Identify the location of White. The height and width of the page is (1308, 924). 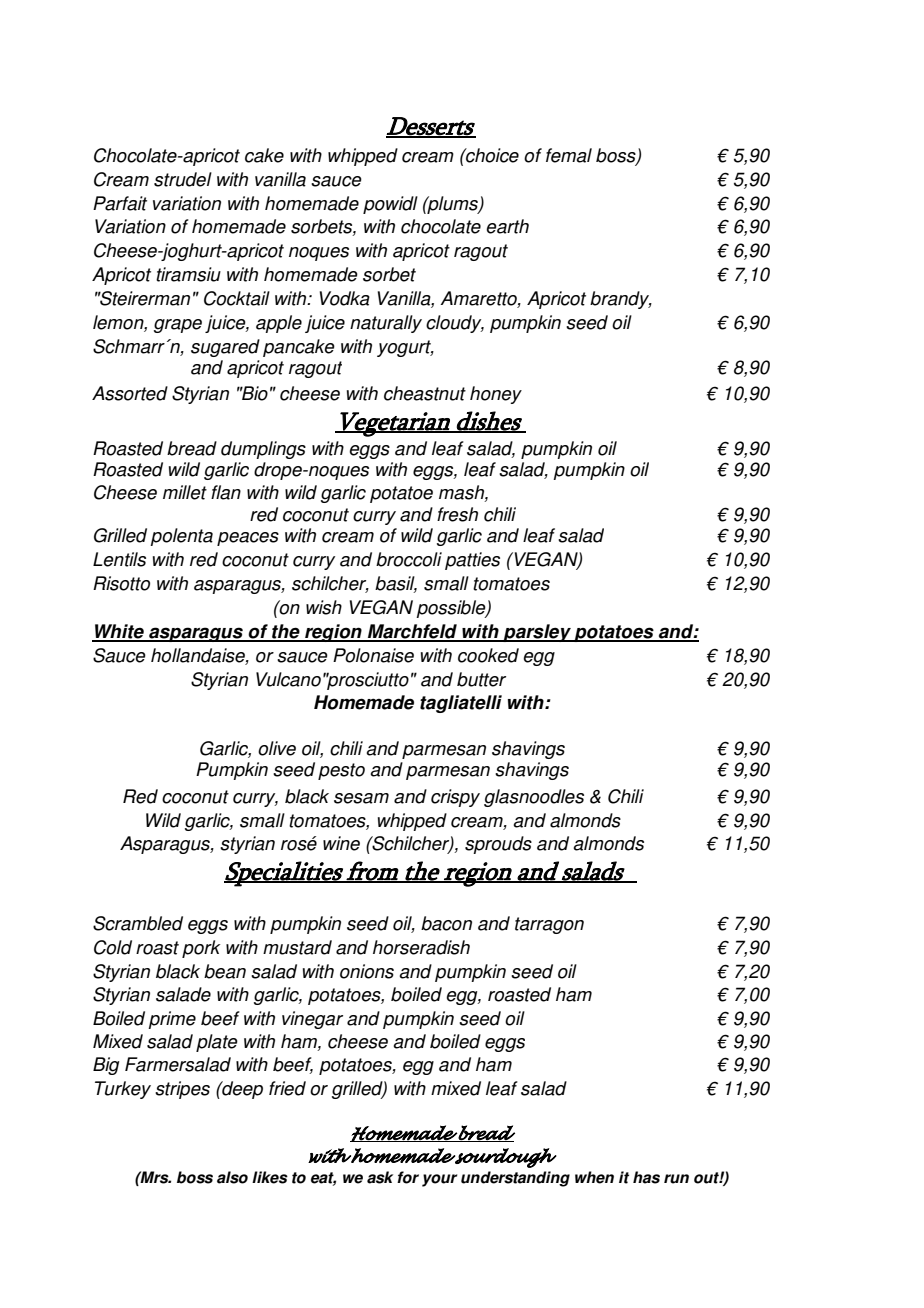
(119, 632).
